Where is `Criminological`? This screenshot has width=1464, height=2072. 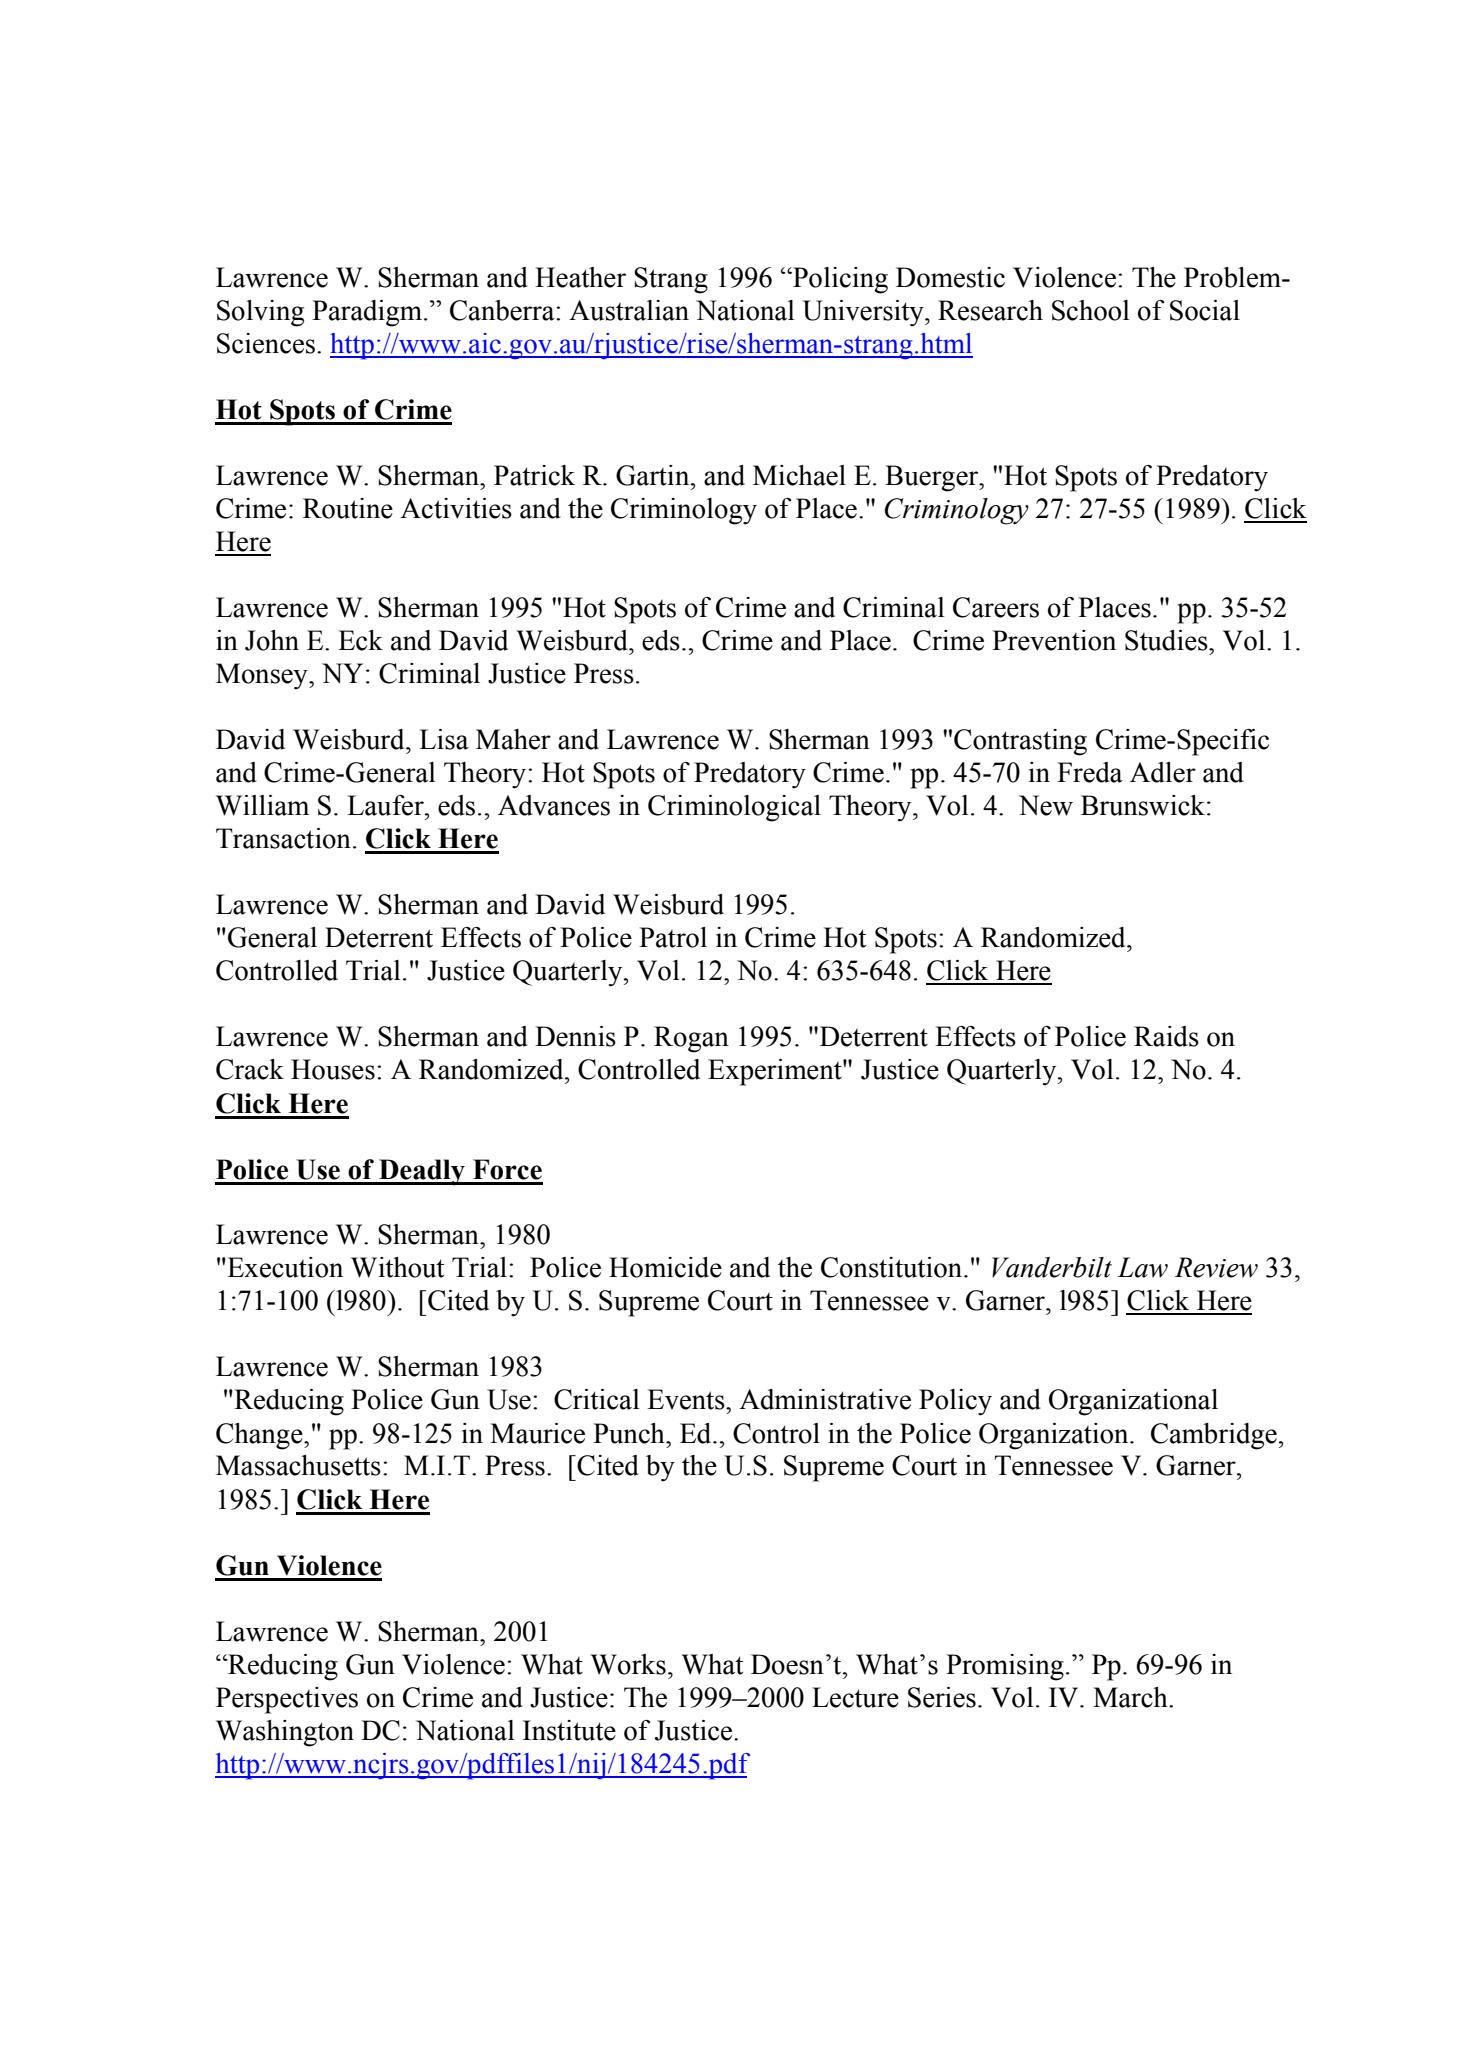 Criminological is located at coordinates (734, 808).
